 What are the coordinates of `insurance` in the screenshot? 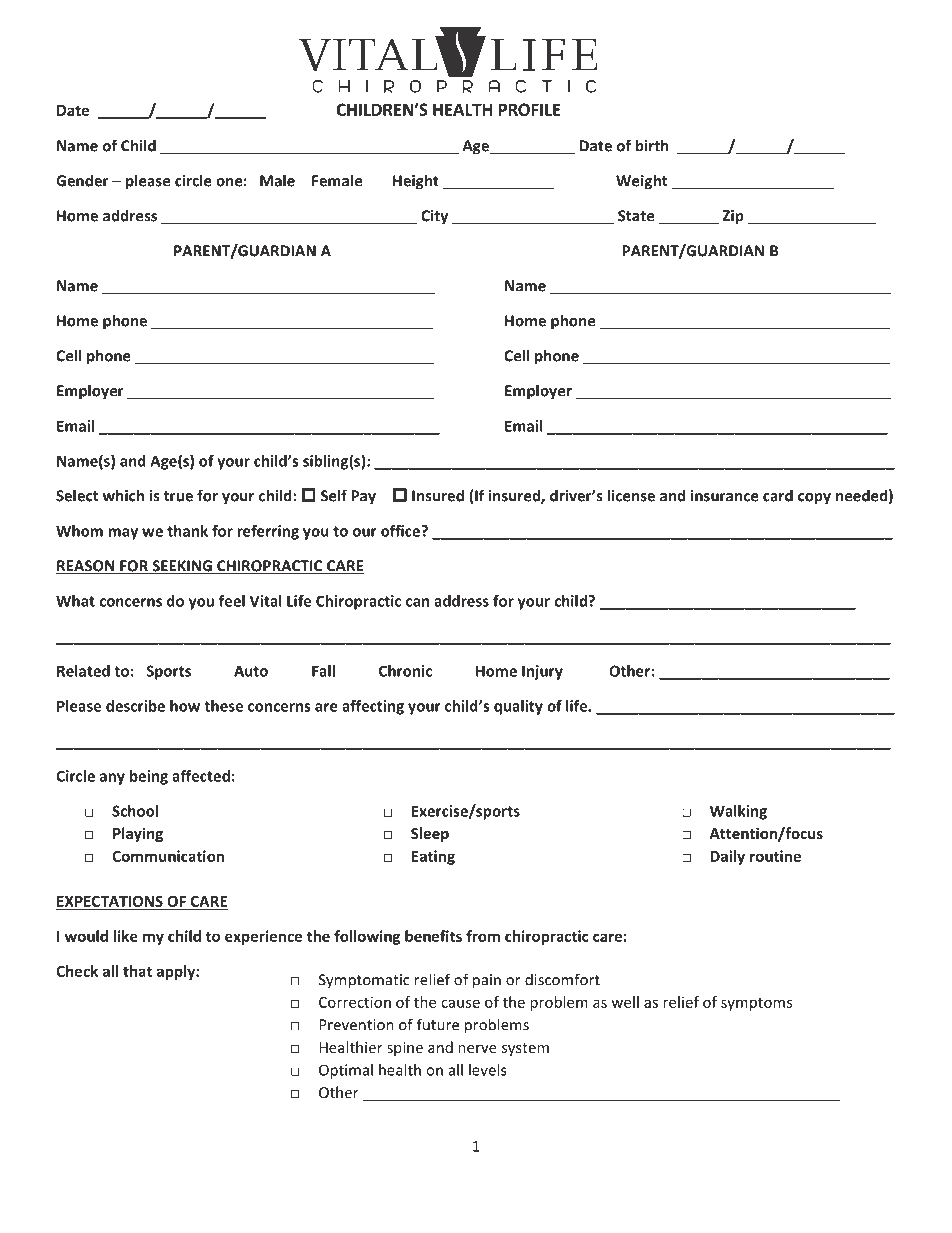 It's located at (725, 496).
